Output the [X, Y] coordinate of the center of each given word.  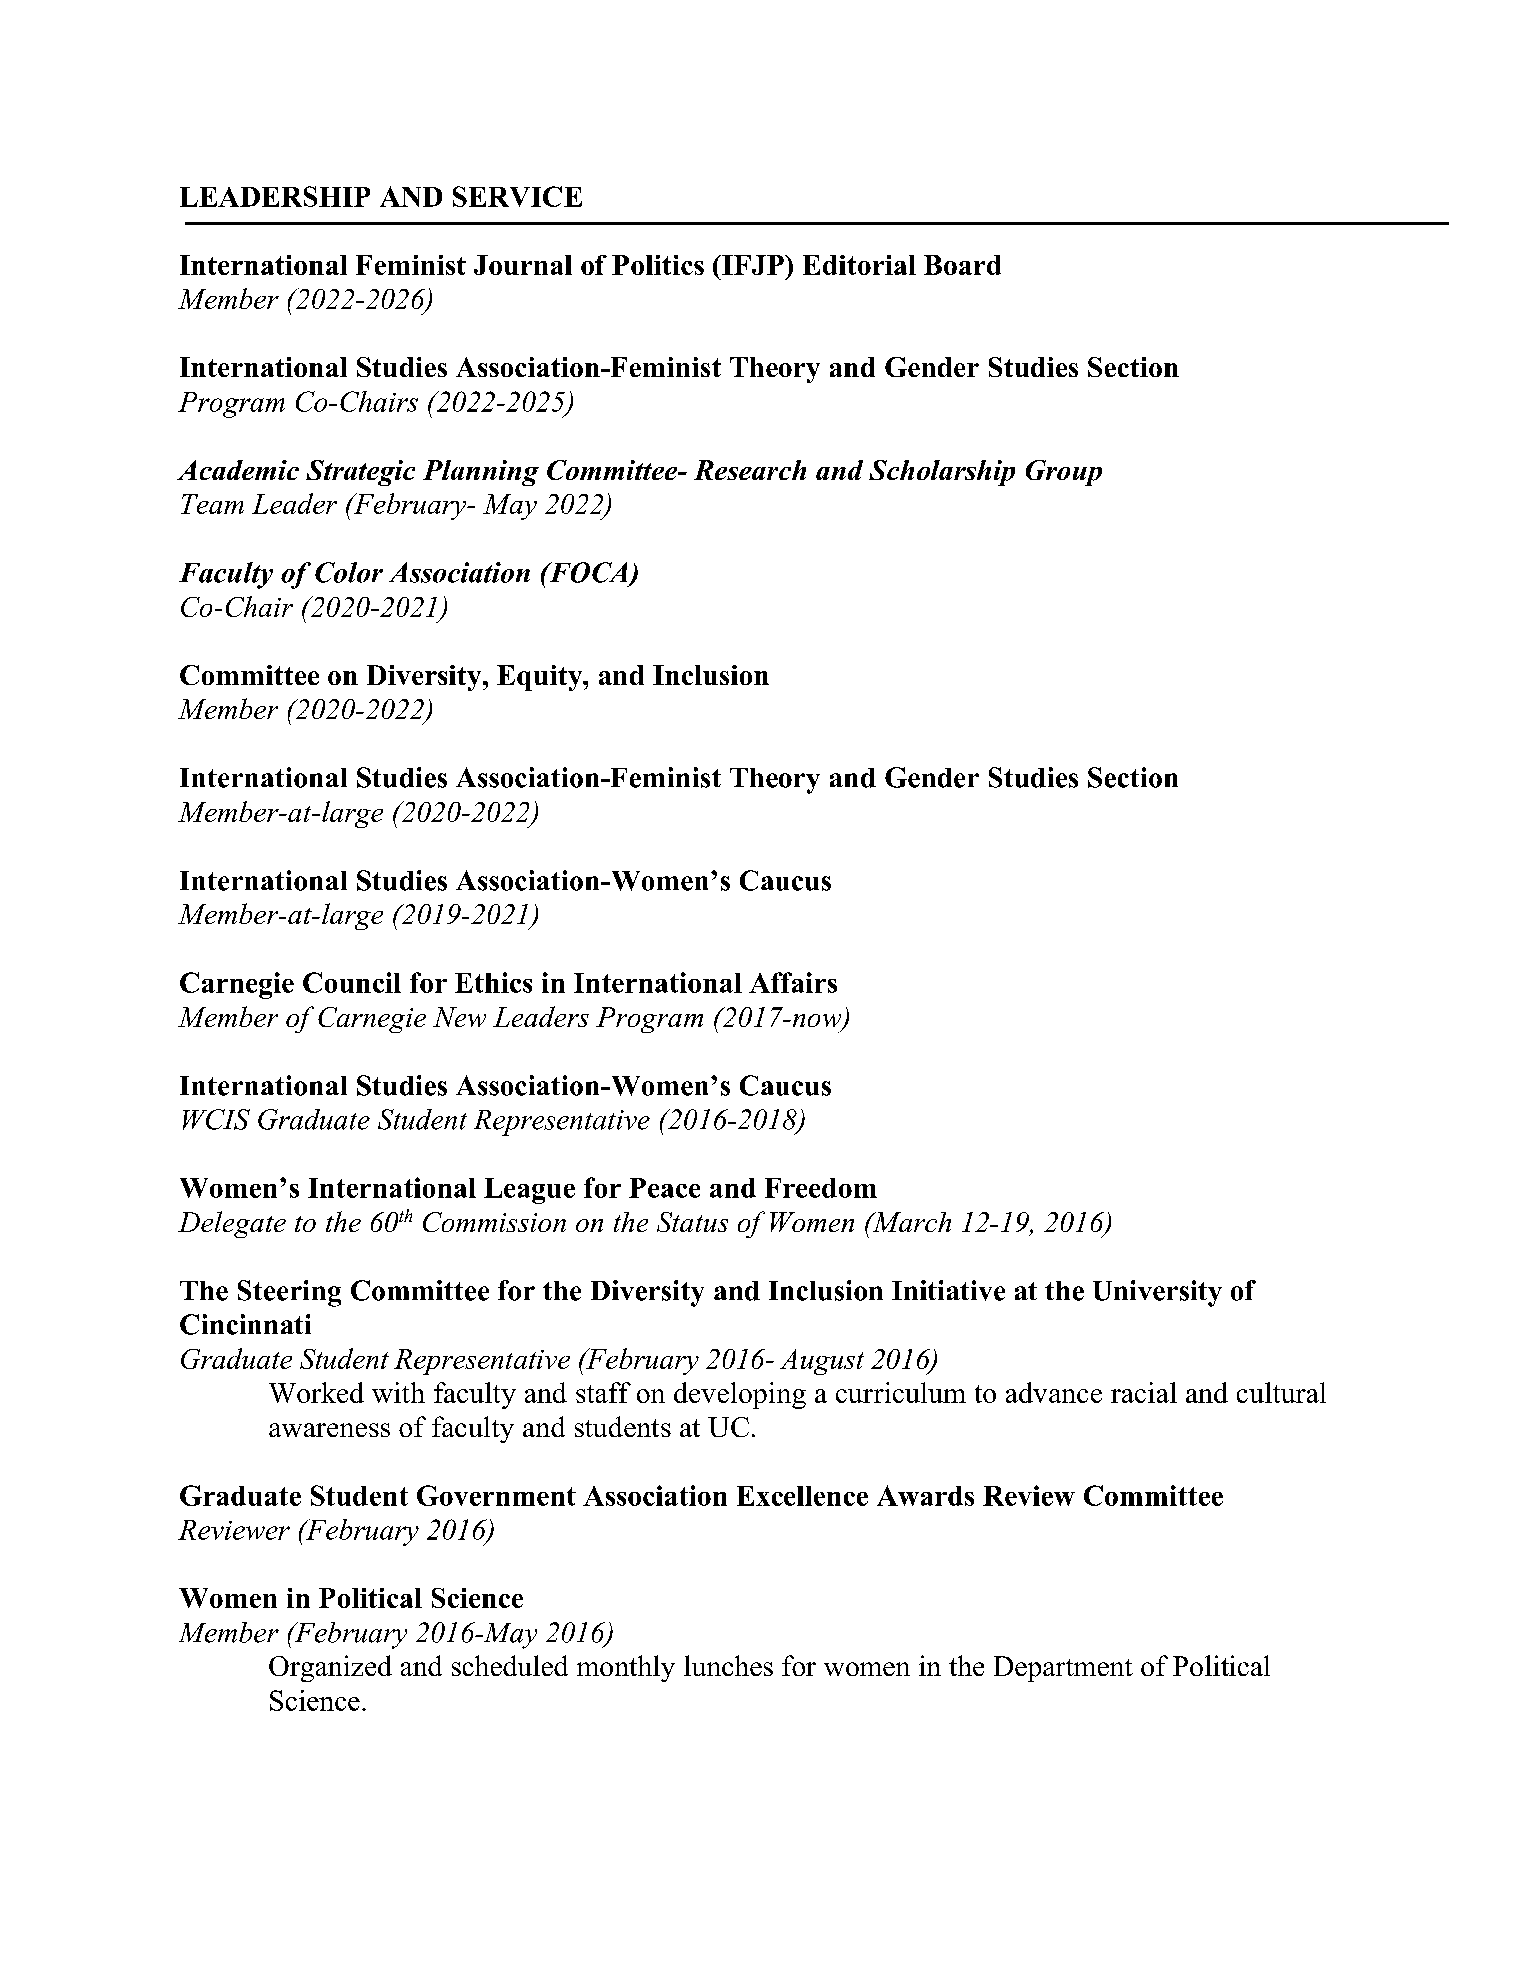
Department [1063, 1669]
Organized [330, 1668]
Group [1064, 473]
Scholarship [942, 473]
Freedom [821, 1188]
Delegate [232, 1224]
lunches [728, 1665]
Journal [523, 265]
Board [962, 265]
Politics [658, 265]
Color [349, 572]
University [1157, 1293]
